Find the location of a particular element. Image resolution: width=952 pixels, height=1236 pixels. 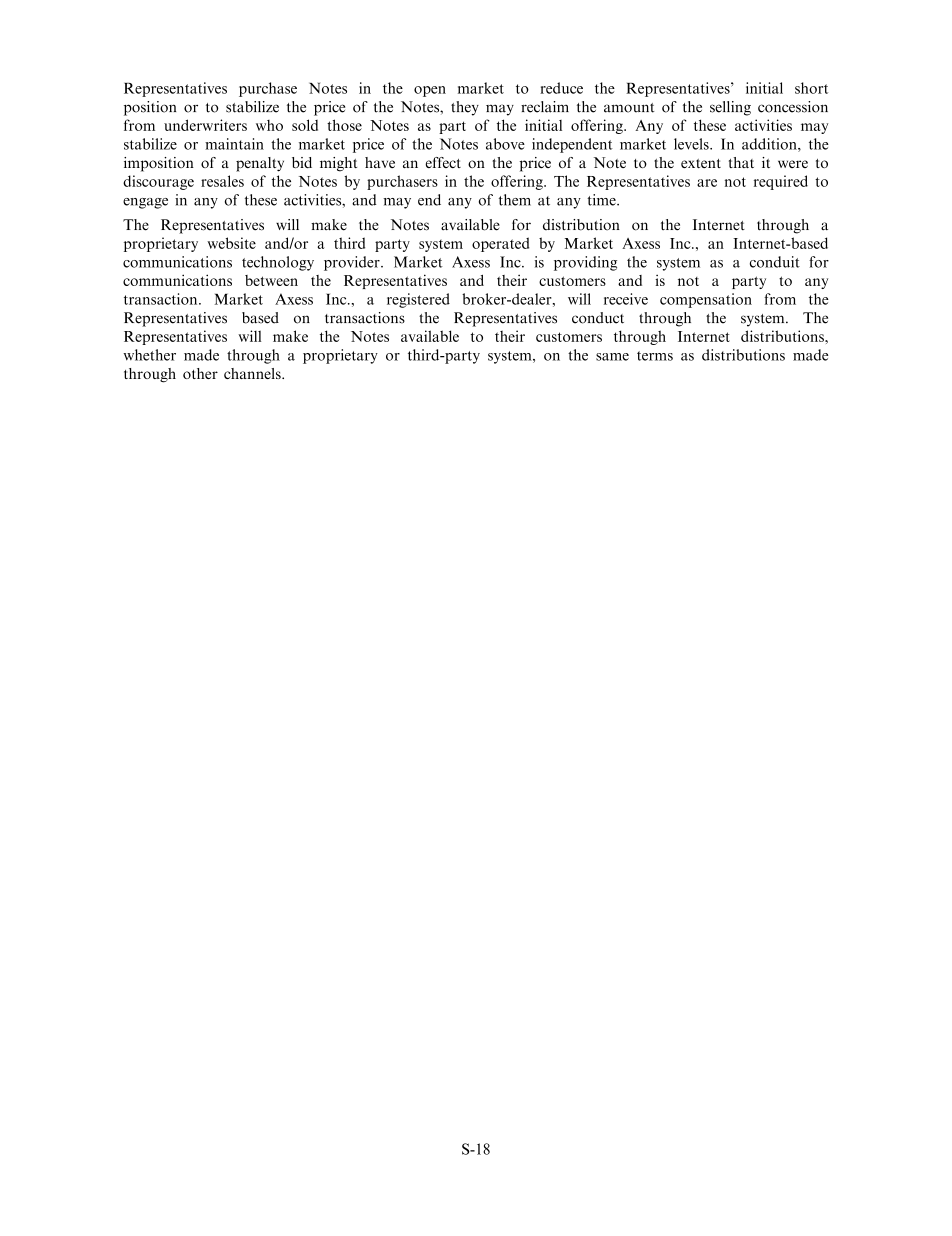

operated is located at coordinates (500, 244).
